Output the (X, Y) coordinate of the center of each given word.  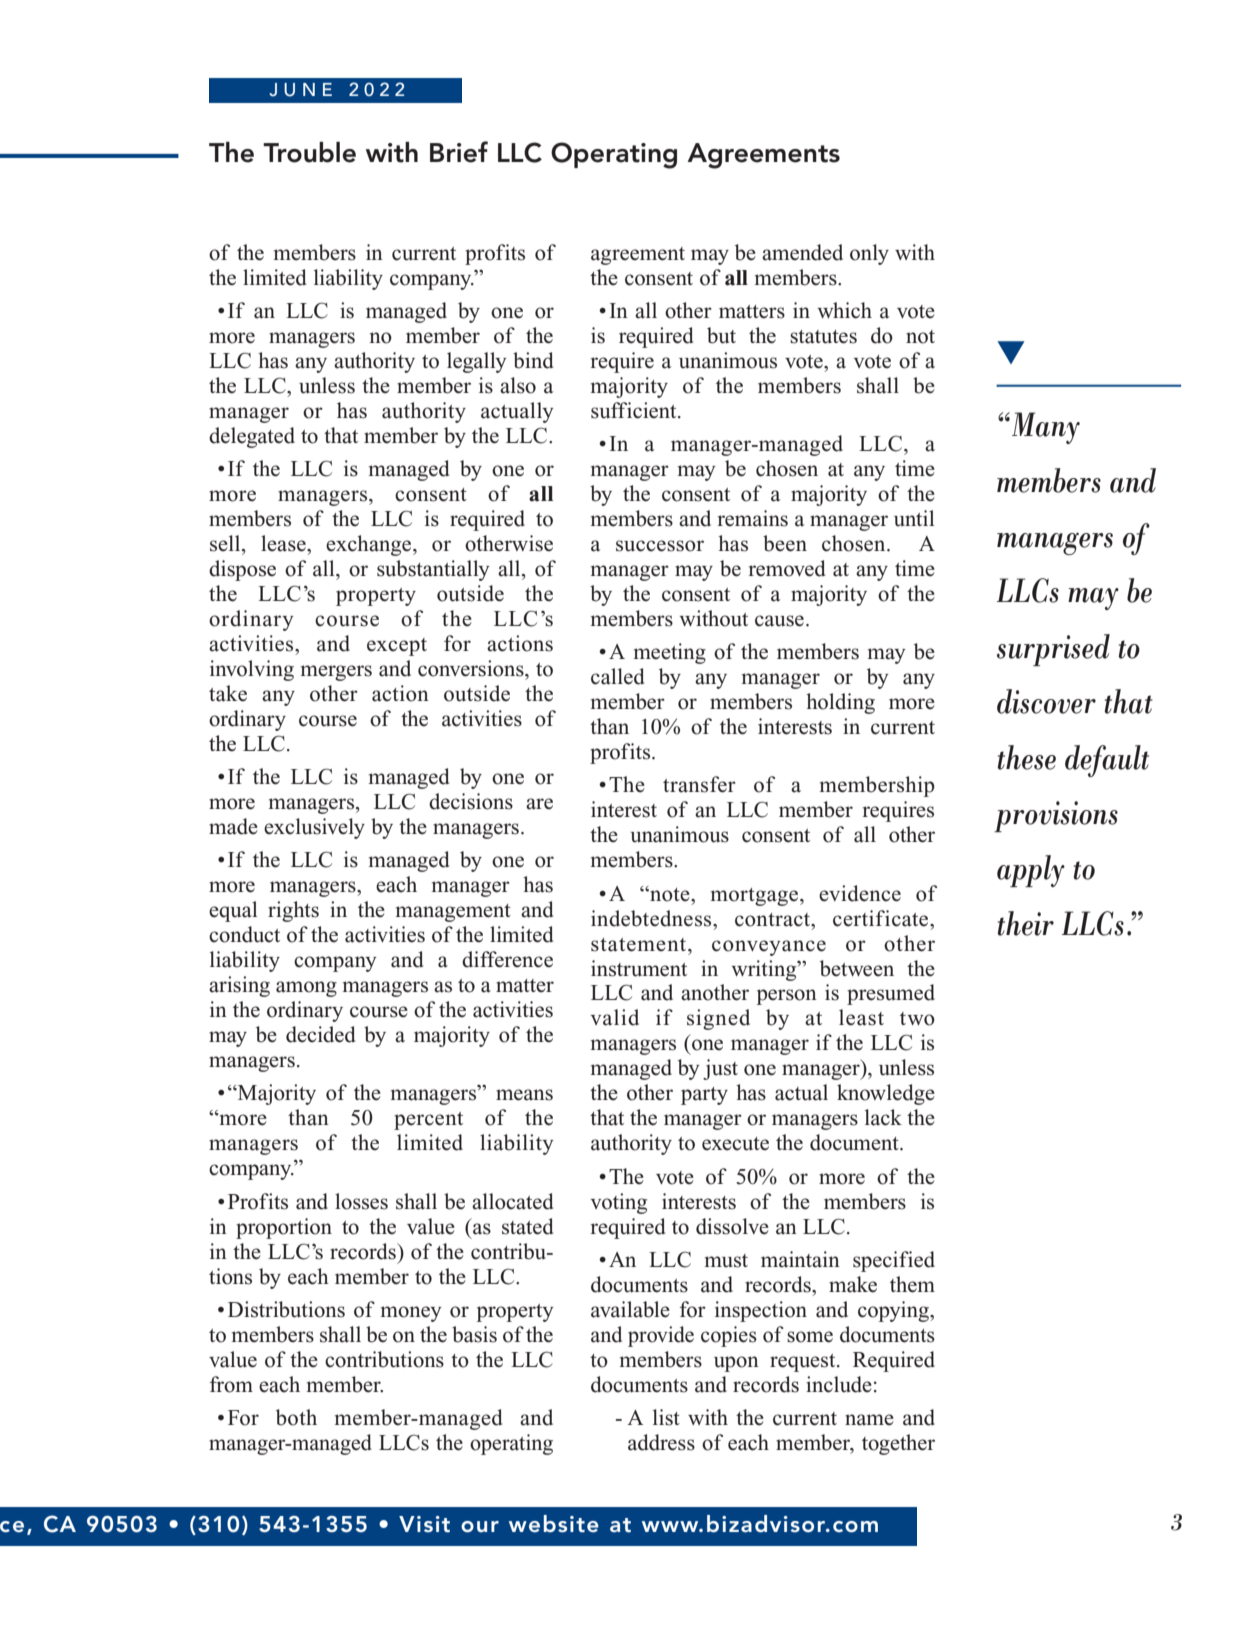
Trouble (309, 152)
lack (883, 1117)
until (914, 518)
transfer (699, 784)
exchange (370, 545)
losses (361, 1201)
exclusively (314, 828)
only (869, 254)
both (296, 1417)
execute (735, 1144)
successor (660, 546)
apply (1031, 871)
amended (802, 252)
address (661, 1442)
